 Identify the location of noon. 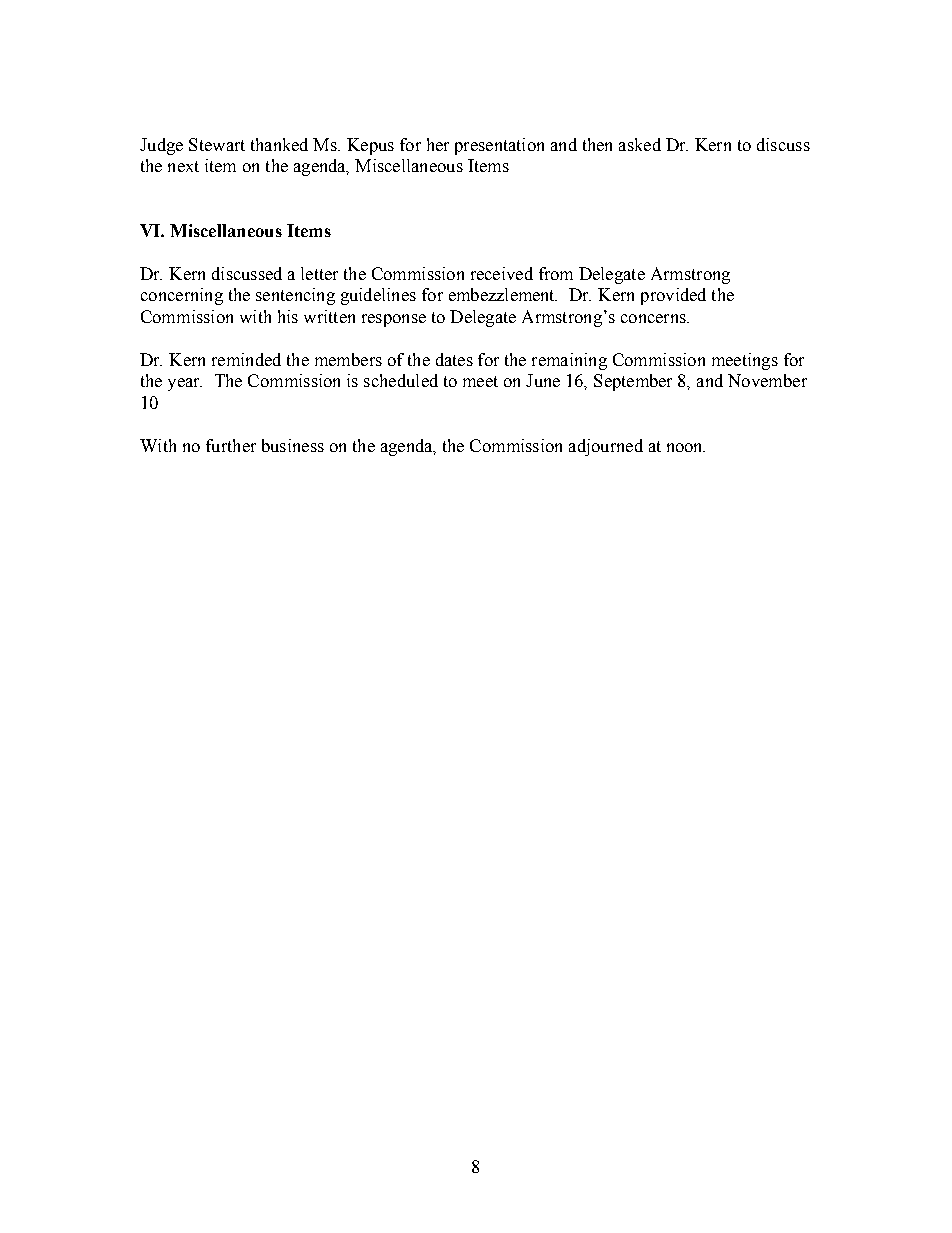
(686, 447).
